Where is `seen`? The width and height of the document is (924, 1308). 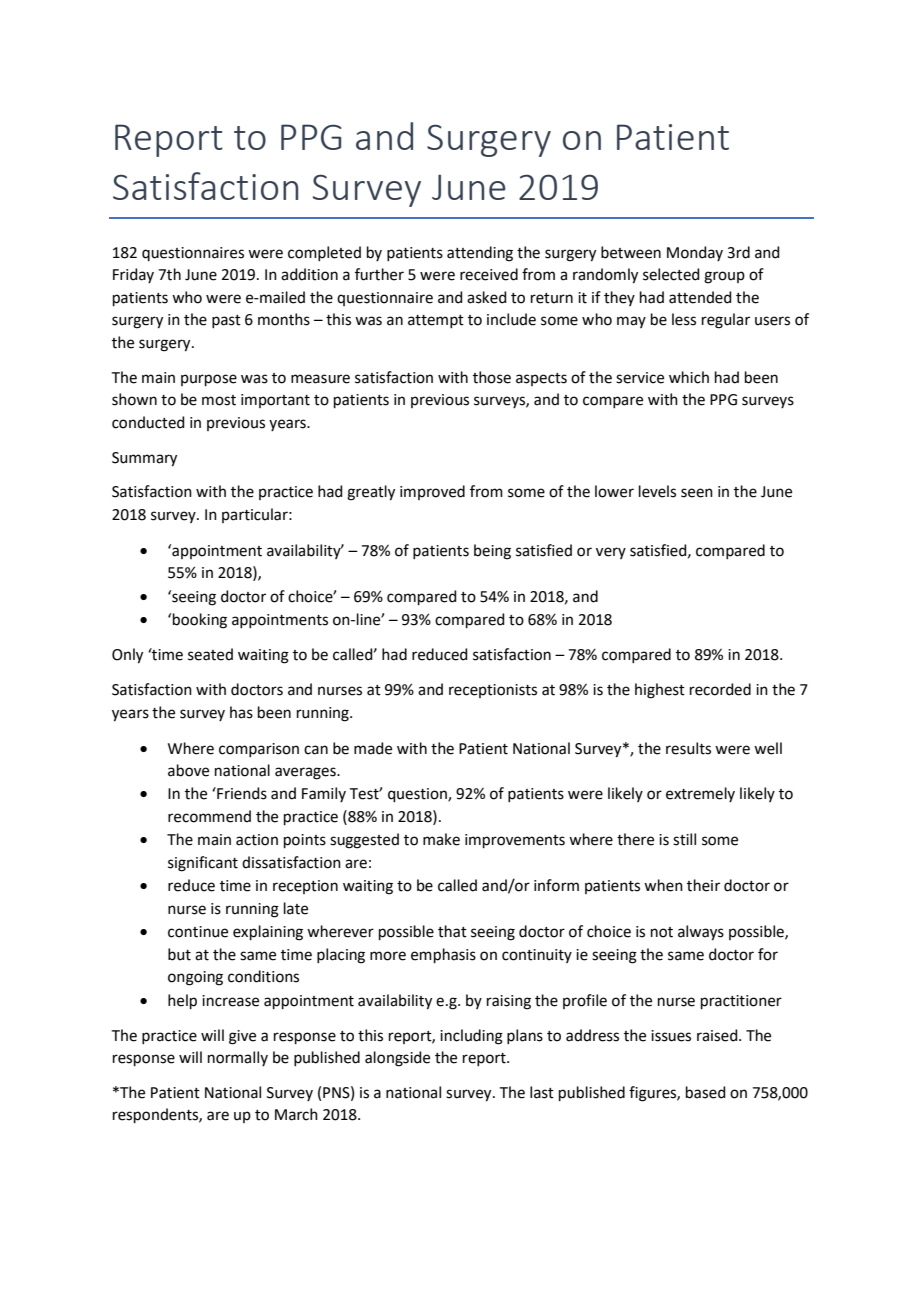 seen is located at coordinates (697, 493).
